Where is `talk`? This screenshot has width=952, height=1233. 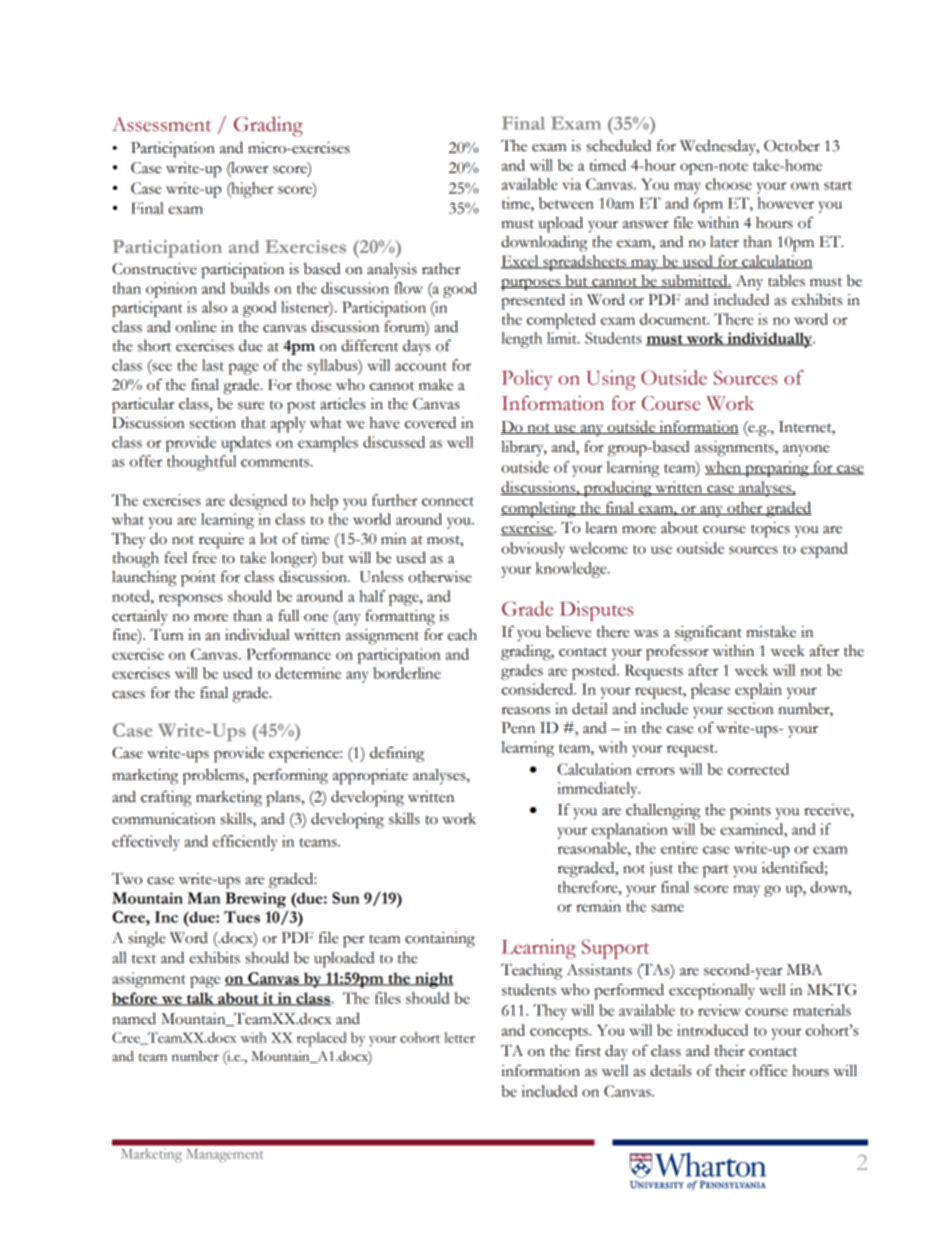
talk is located at coordinates (200, 999).
